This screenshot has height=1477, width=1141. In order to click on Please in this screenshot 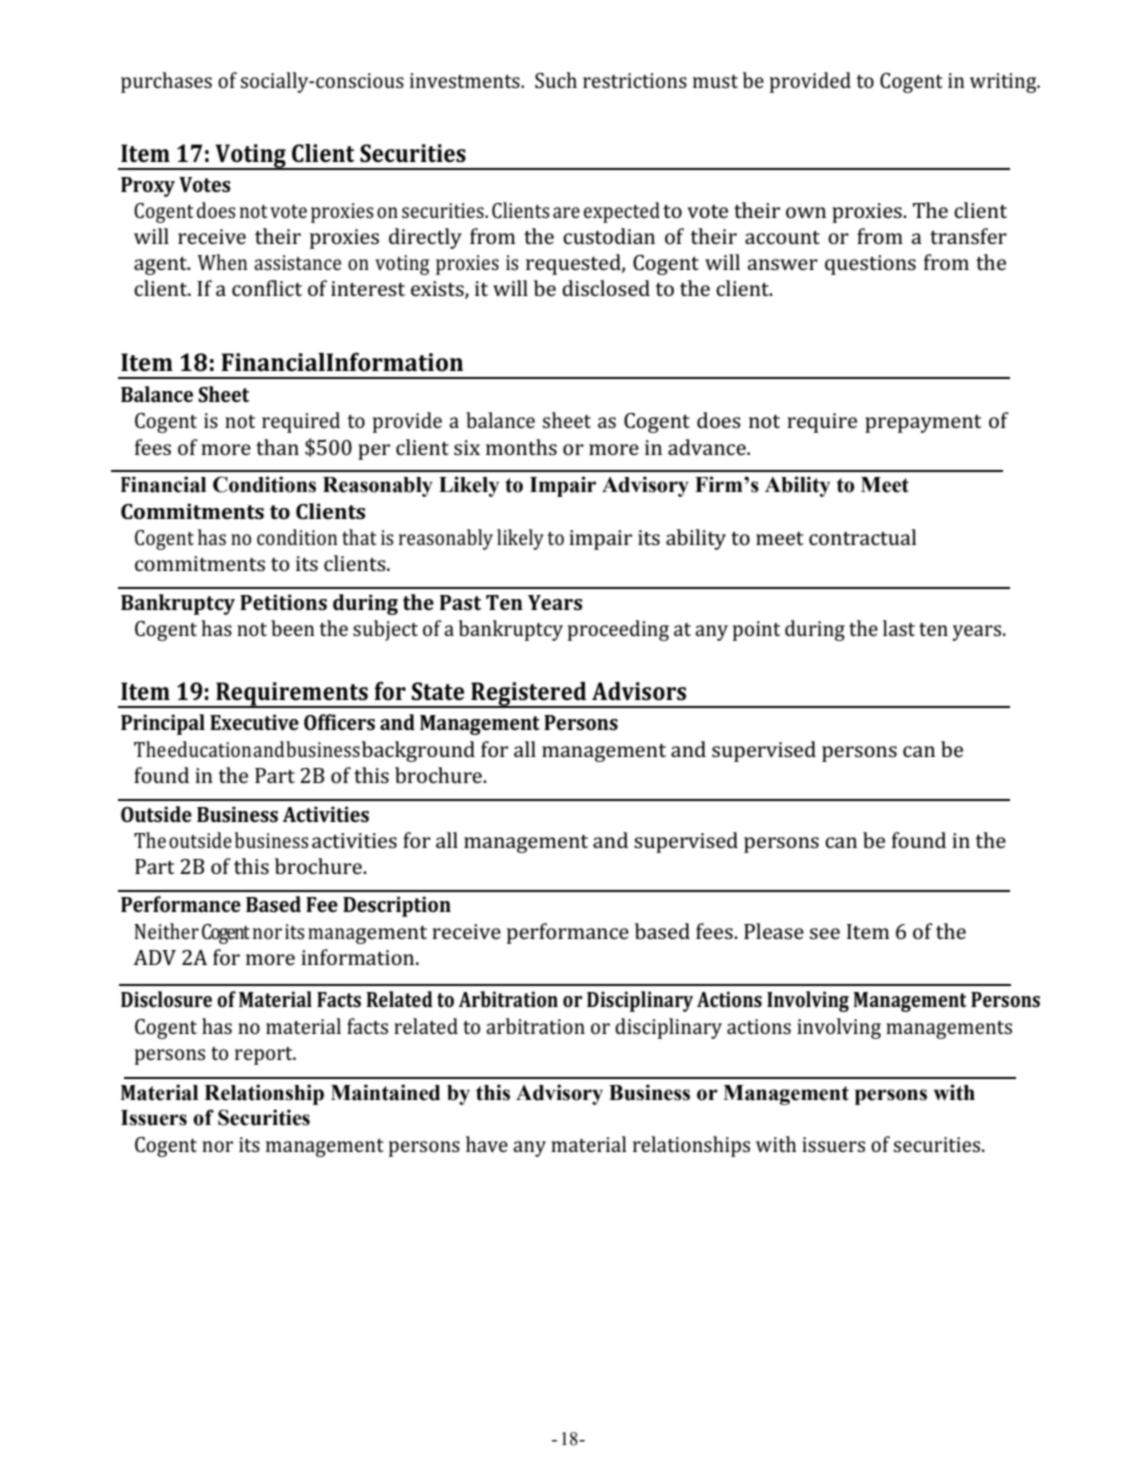, I will do `click(774, 931)`.
